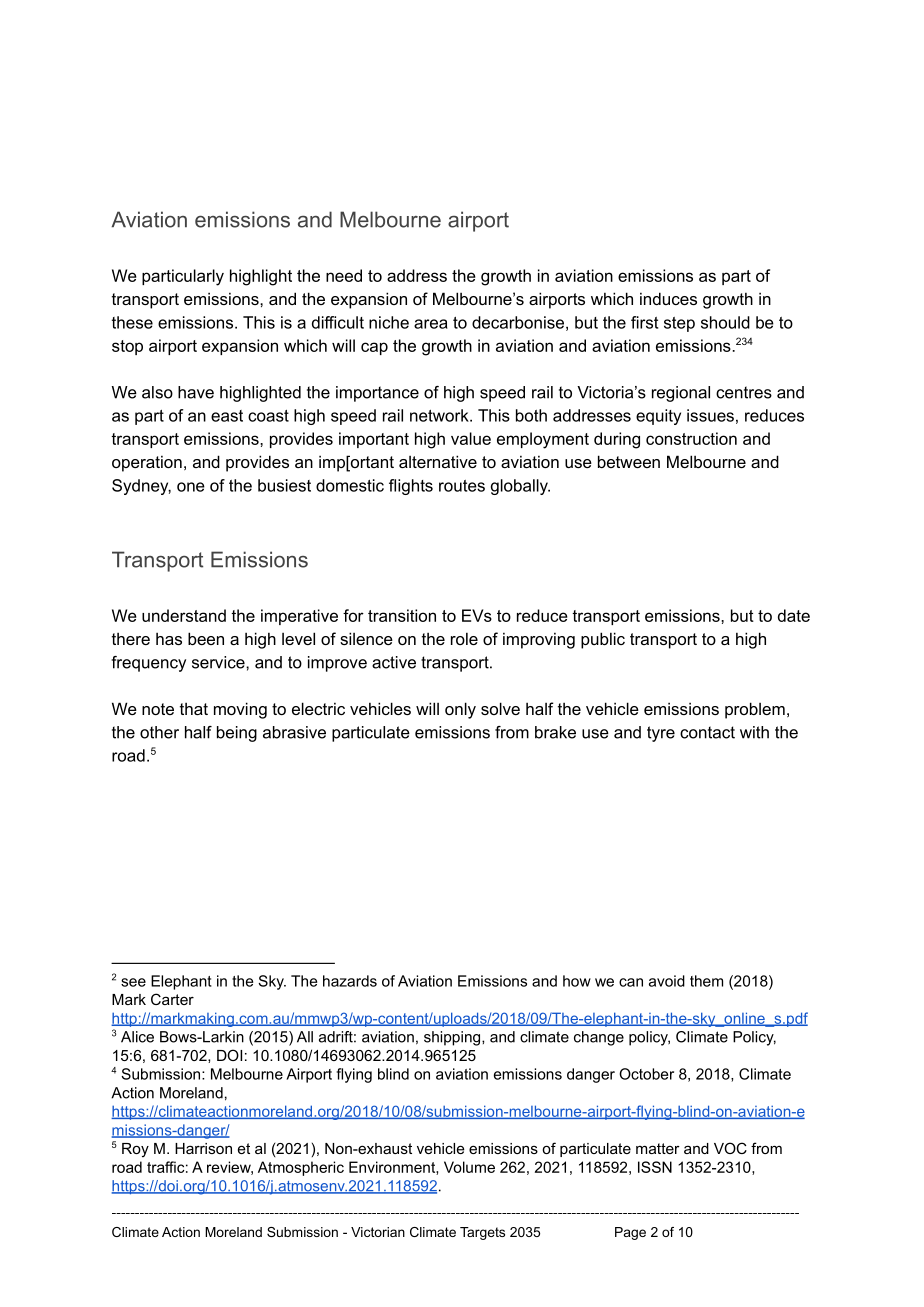  What do you see at coordinates (706, 981) in the page?
I see `them` at bounding box center [706, 981].
